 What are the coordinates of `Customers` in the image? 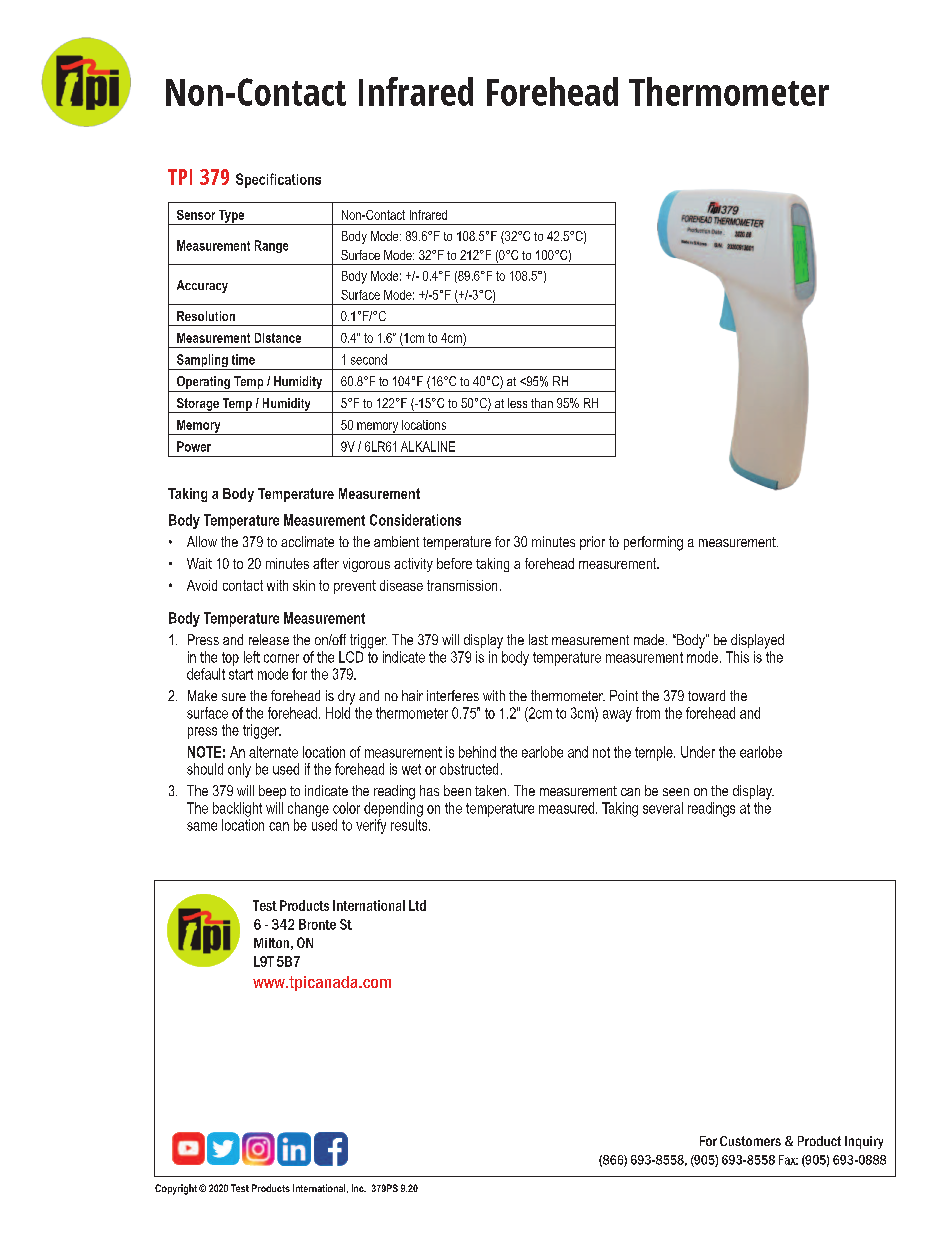 It's located at (750, 1141).
